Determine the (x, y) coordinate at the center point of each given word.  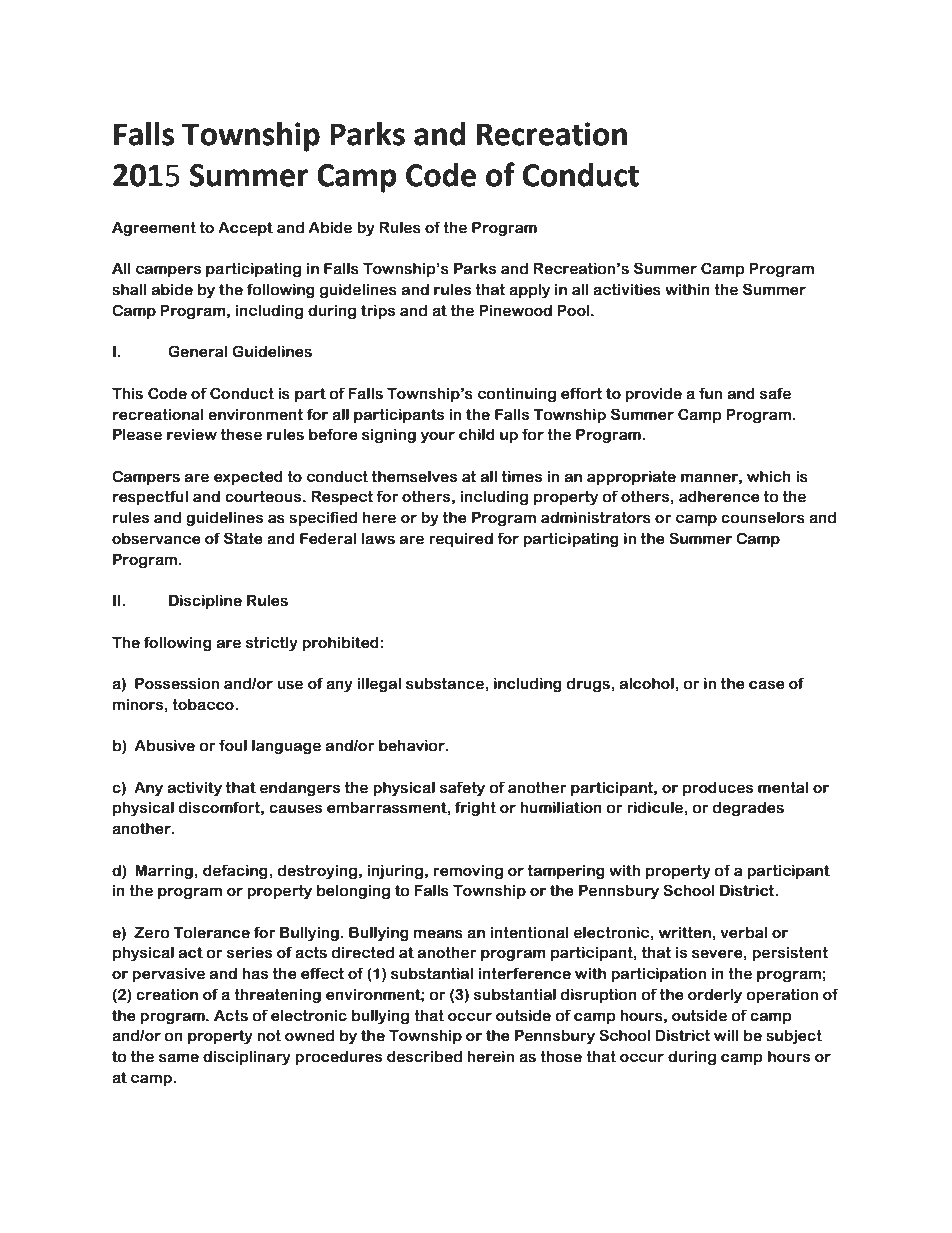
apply (529, 290)
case (767, 685)
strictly (272, 643)
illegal (379, 684)
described (424, 1056)
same (179, 1058)
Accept (245, 228)
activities (627, 290)
